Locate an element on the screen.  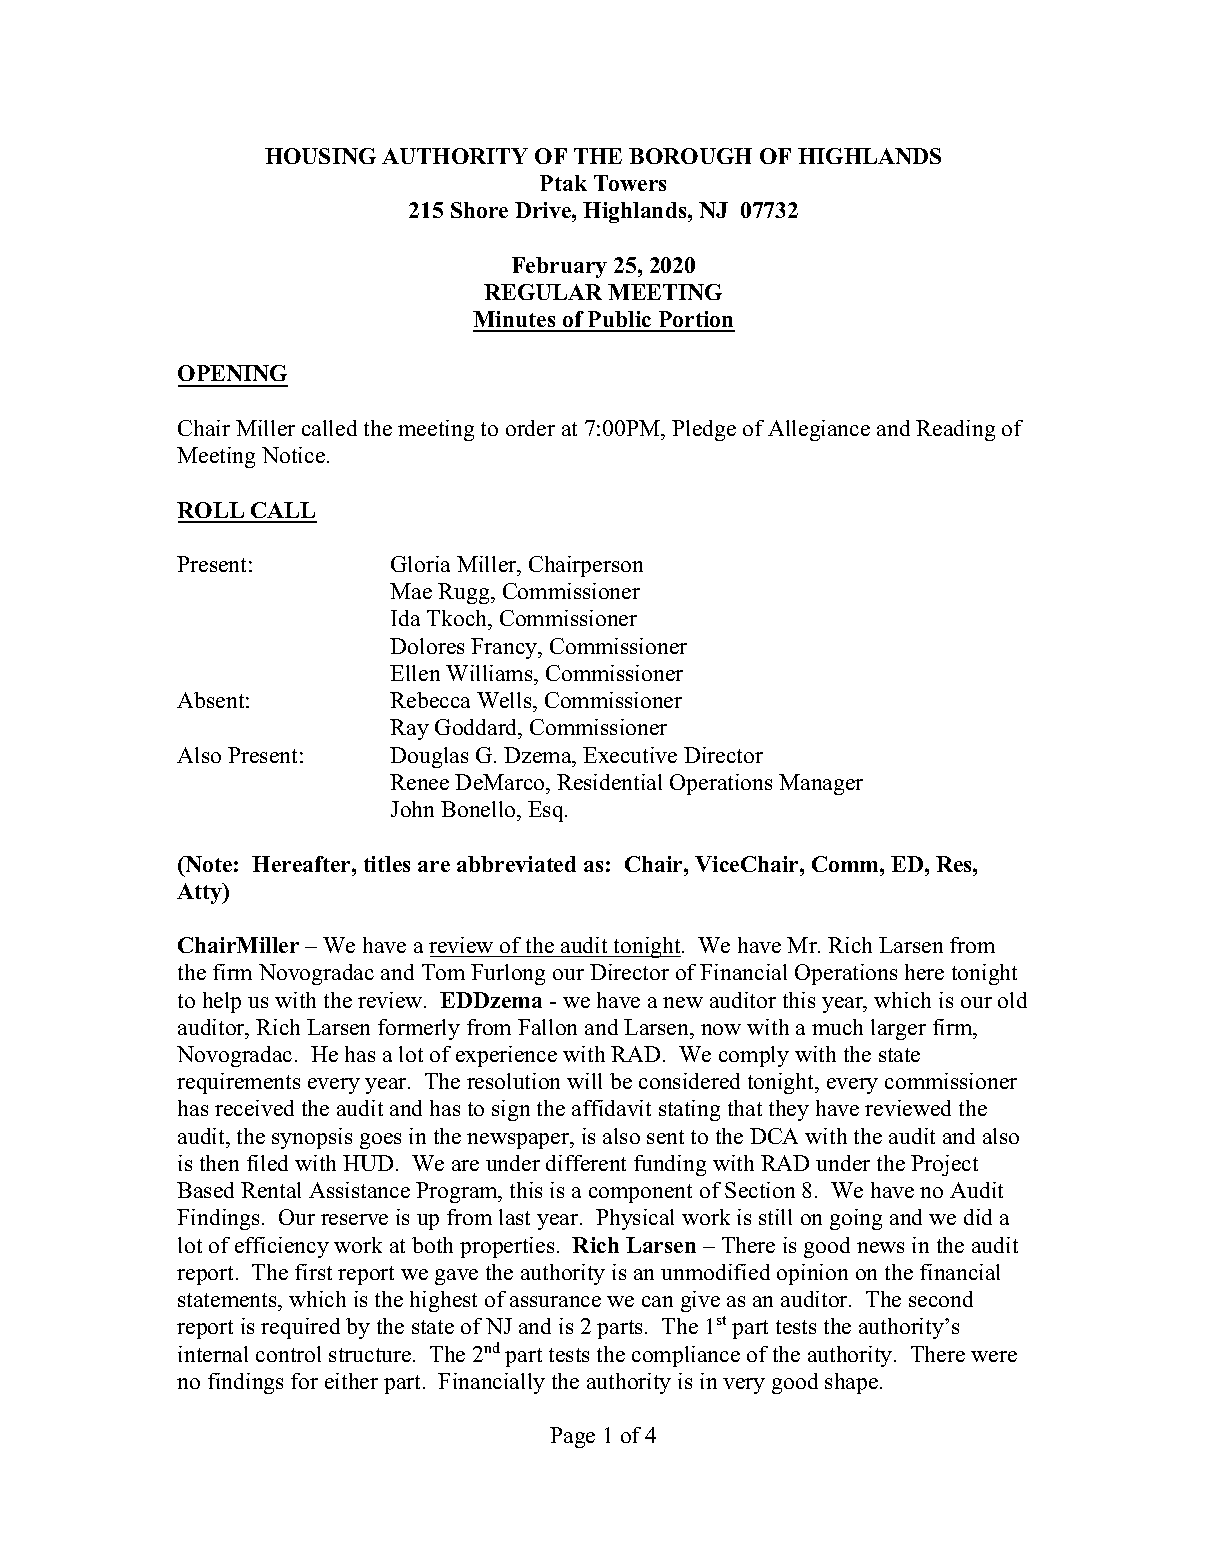
Reading is located at coordinates (955, 430).
